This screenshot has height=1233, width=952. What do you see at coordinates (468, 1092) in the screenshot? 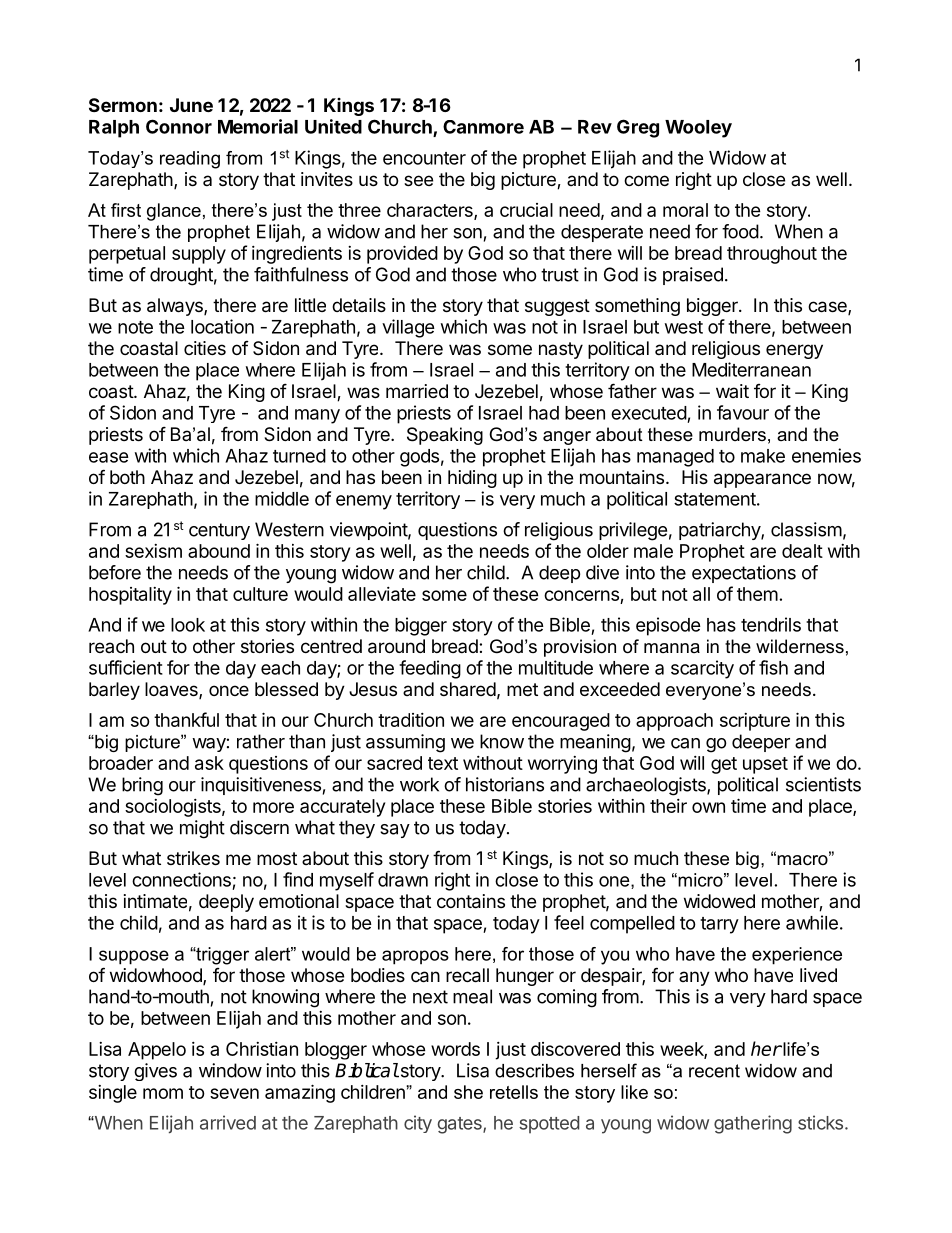
I see `she` at bounding box center [468, 1092].
